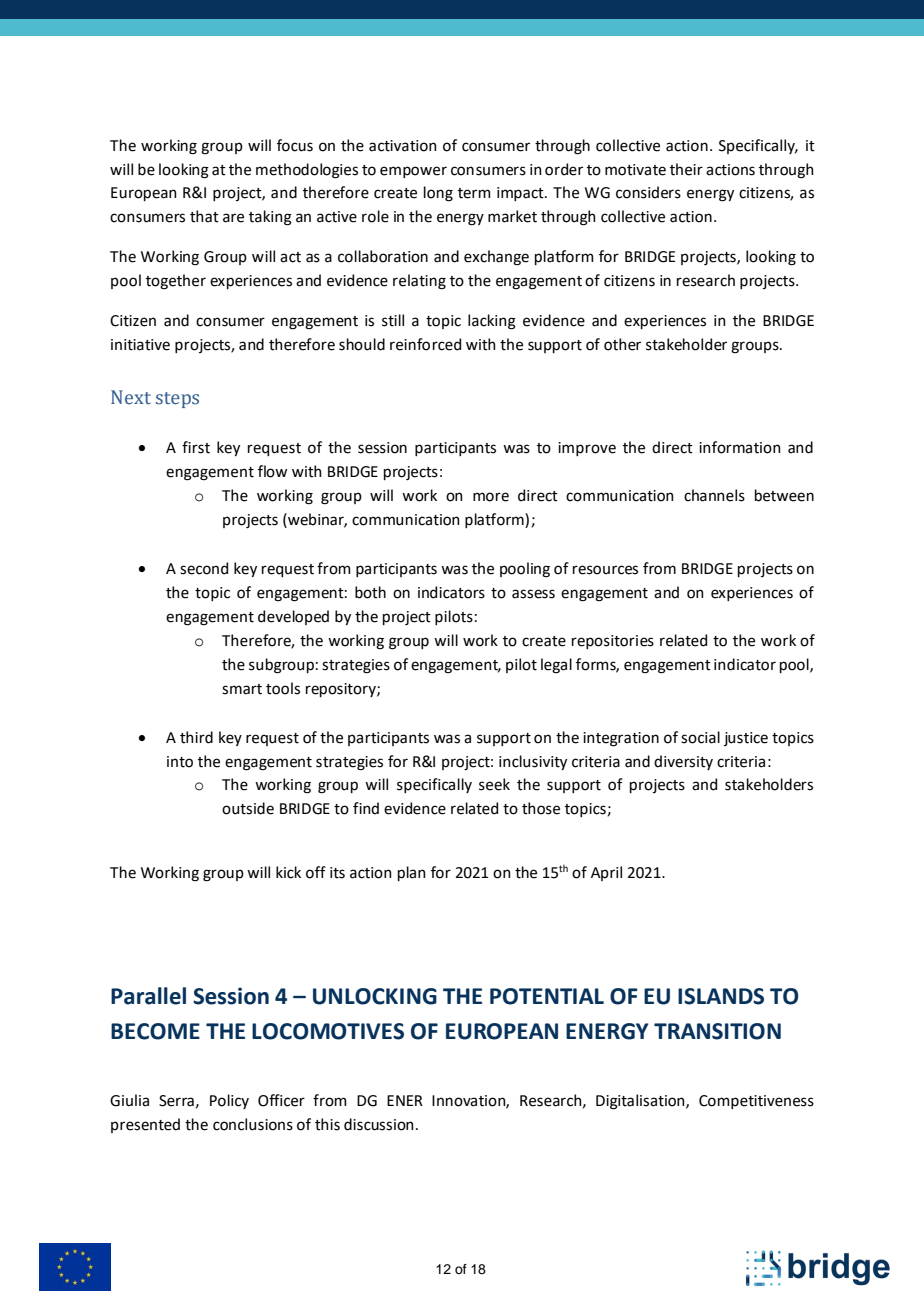 The image size is (924, 1308). What do you see at coordinates (379, 1124) in the document?
I see `discussion` at bounding box center [379, 1124].
